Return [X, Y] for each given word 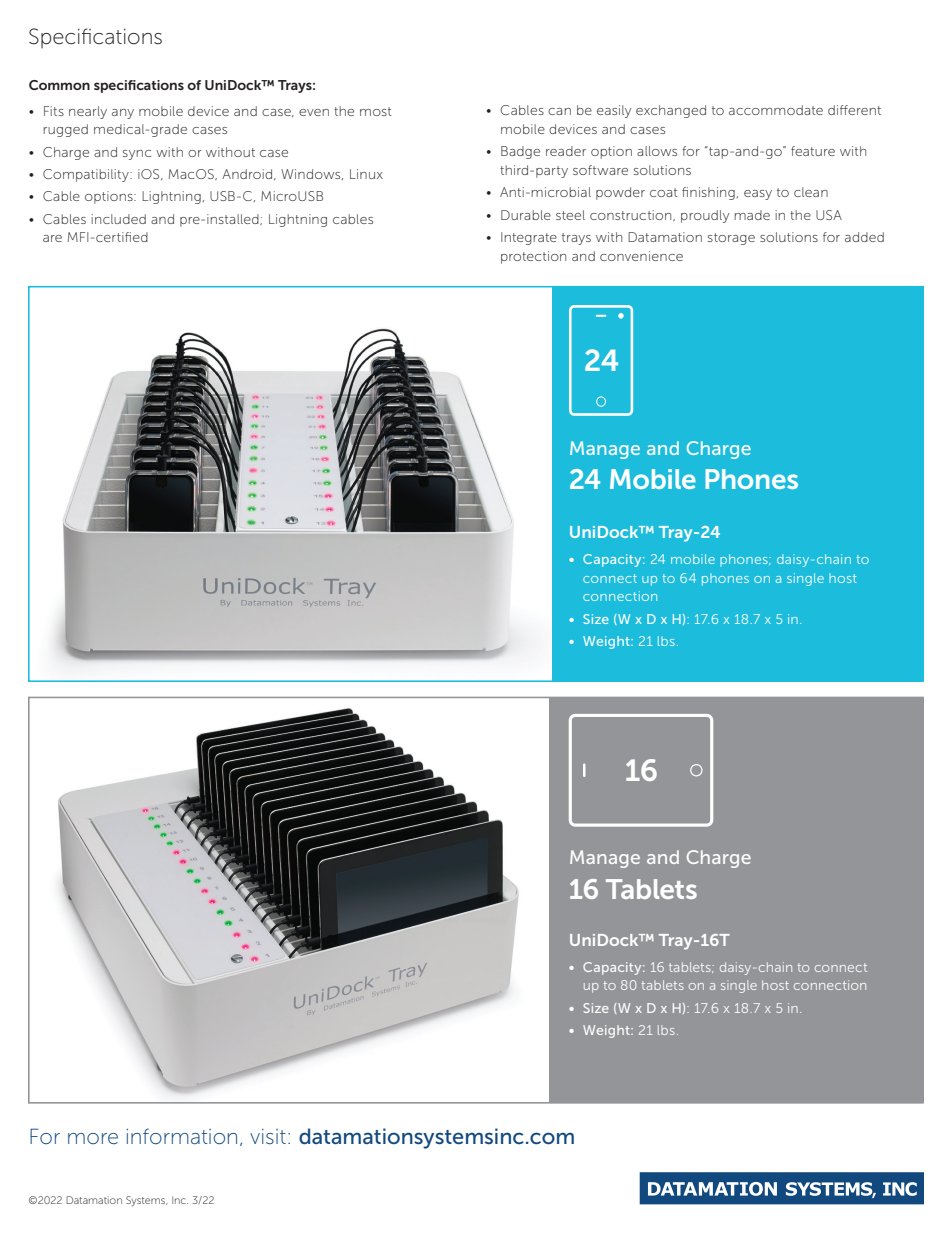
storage [731, 239]
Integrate [529, 238]
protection [533, 257]
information [181, 1136]
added [864, 237]
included [119, 219]
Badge [520, 152]
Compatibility [87, 175]
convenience [641, 256]
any [123, 114]
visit [268, 1136]
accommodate [776, 110]
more [93, 1138]
